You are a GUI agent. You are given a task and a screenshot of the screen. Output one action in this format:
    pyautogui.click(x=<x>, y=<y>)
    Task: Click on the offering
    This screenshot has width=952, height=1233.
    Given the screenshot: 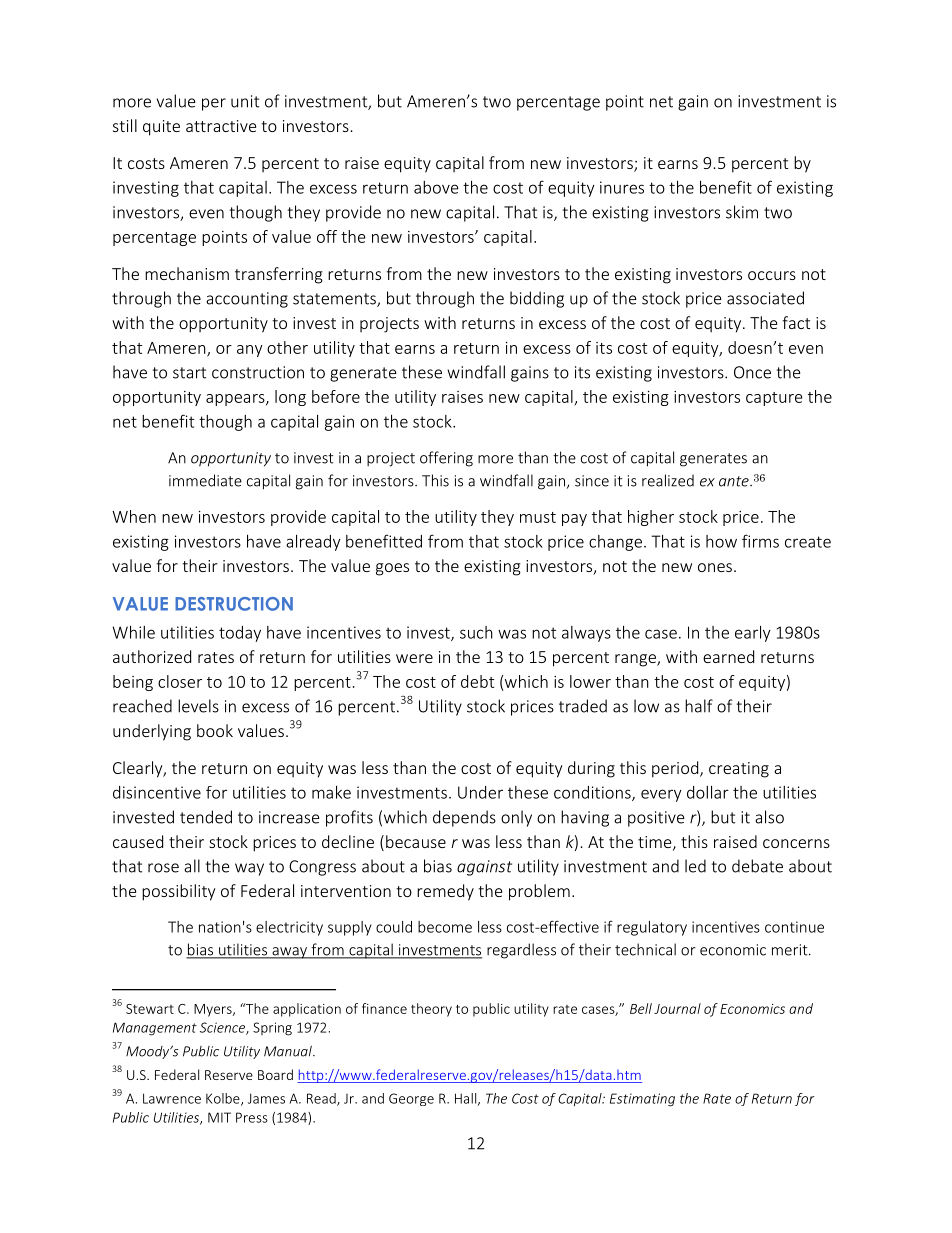 What is the action you would take?
    pyautogui.click(x=446, y=459)
